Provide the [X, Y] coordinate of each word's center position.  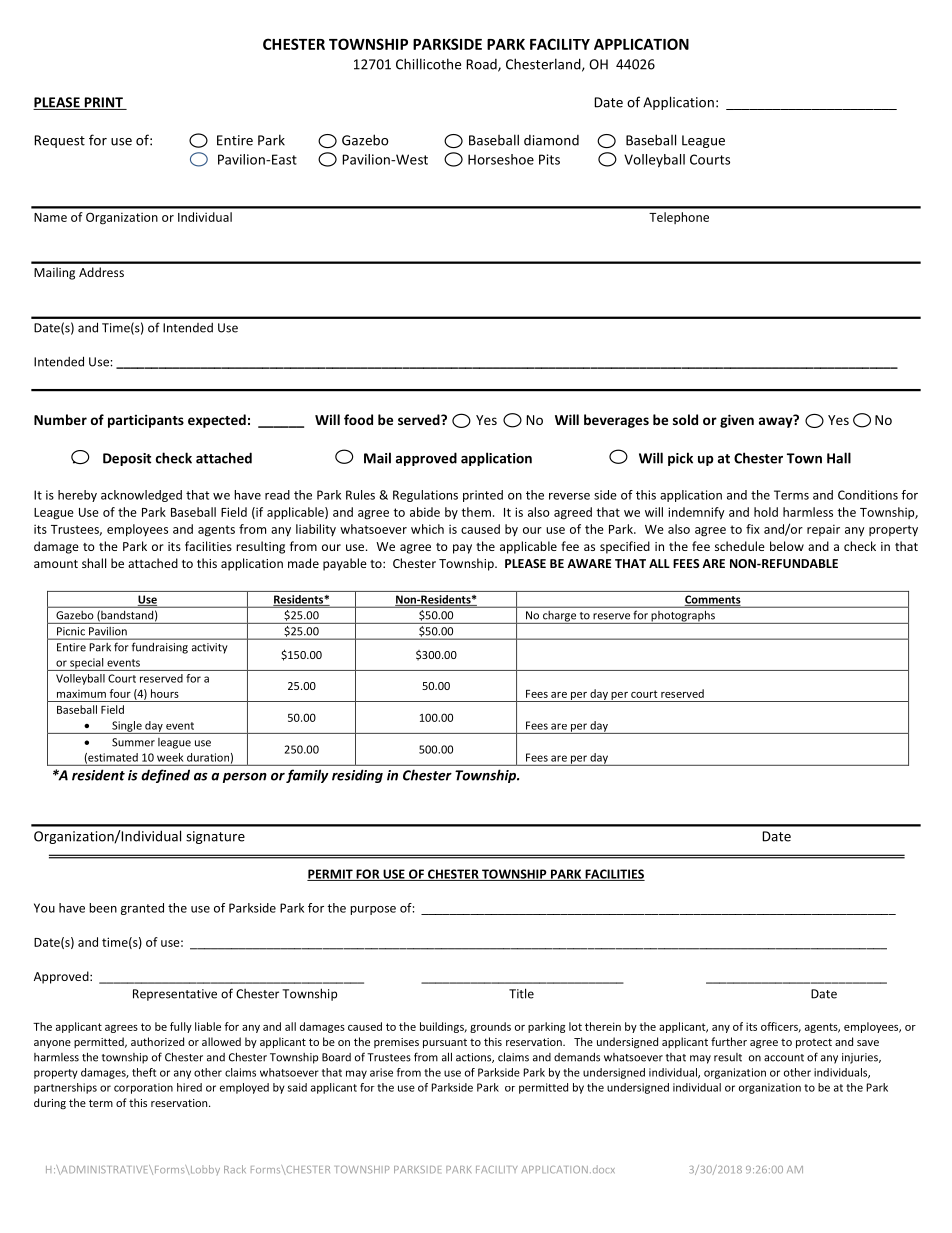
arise [381, 1072]
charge [559, 617]
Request [59, 141]
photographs [683, 617]
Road [482, 65]
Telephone [679, 218]
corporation [143, 1088]
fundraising [160, 648]
